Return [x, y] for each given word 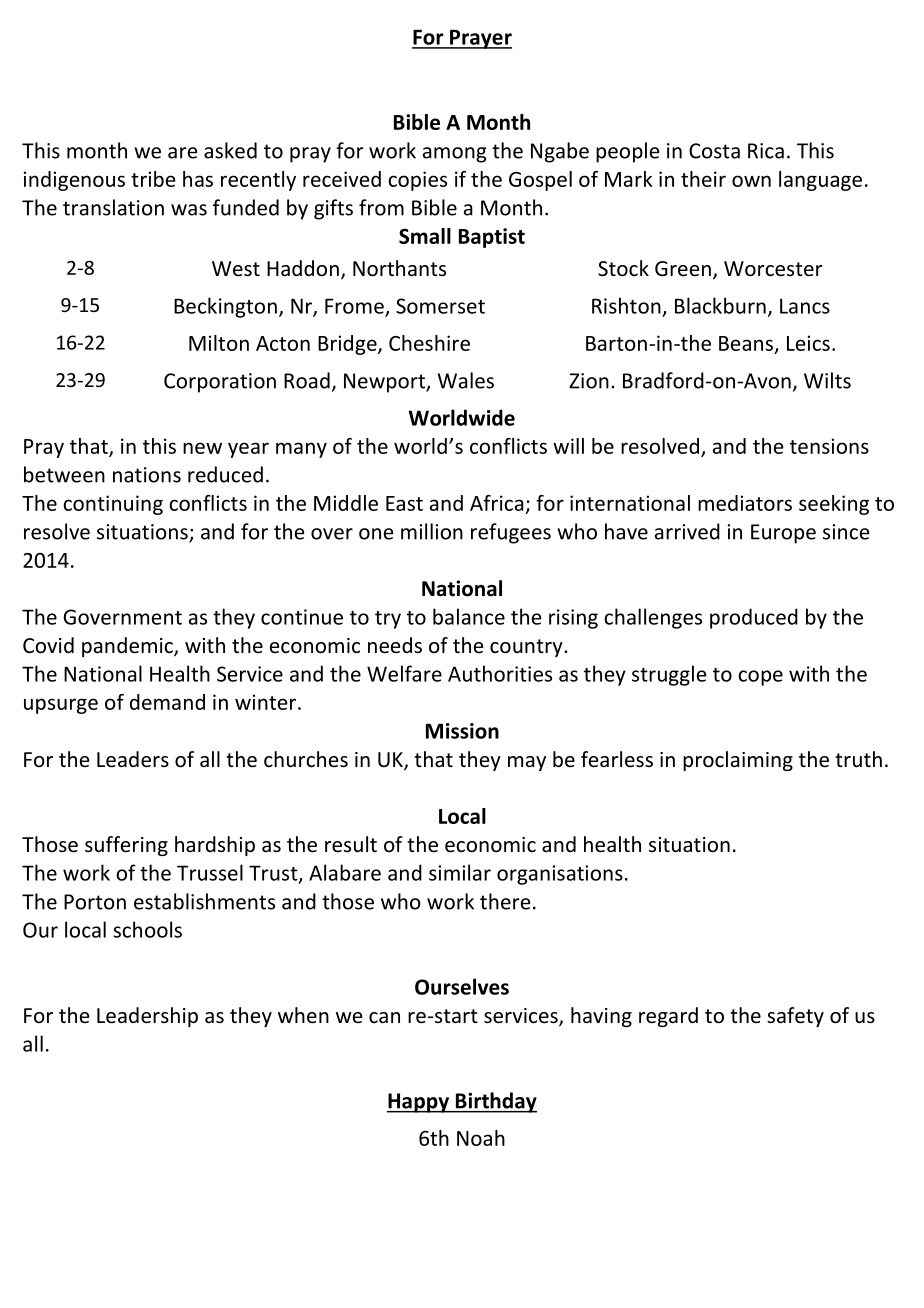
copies [417, 181]
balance [469, 616]
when [303, 1015]
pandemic [128, 647]
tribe [153, 179]
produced [754, 618]
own [751, 181]
